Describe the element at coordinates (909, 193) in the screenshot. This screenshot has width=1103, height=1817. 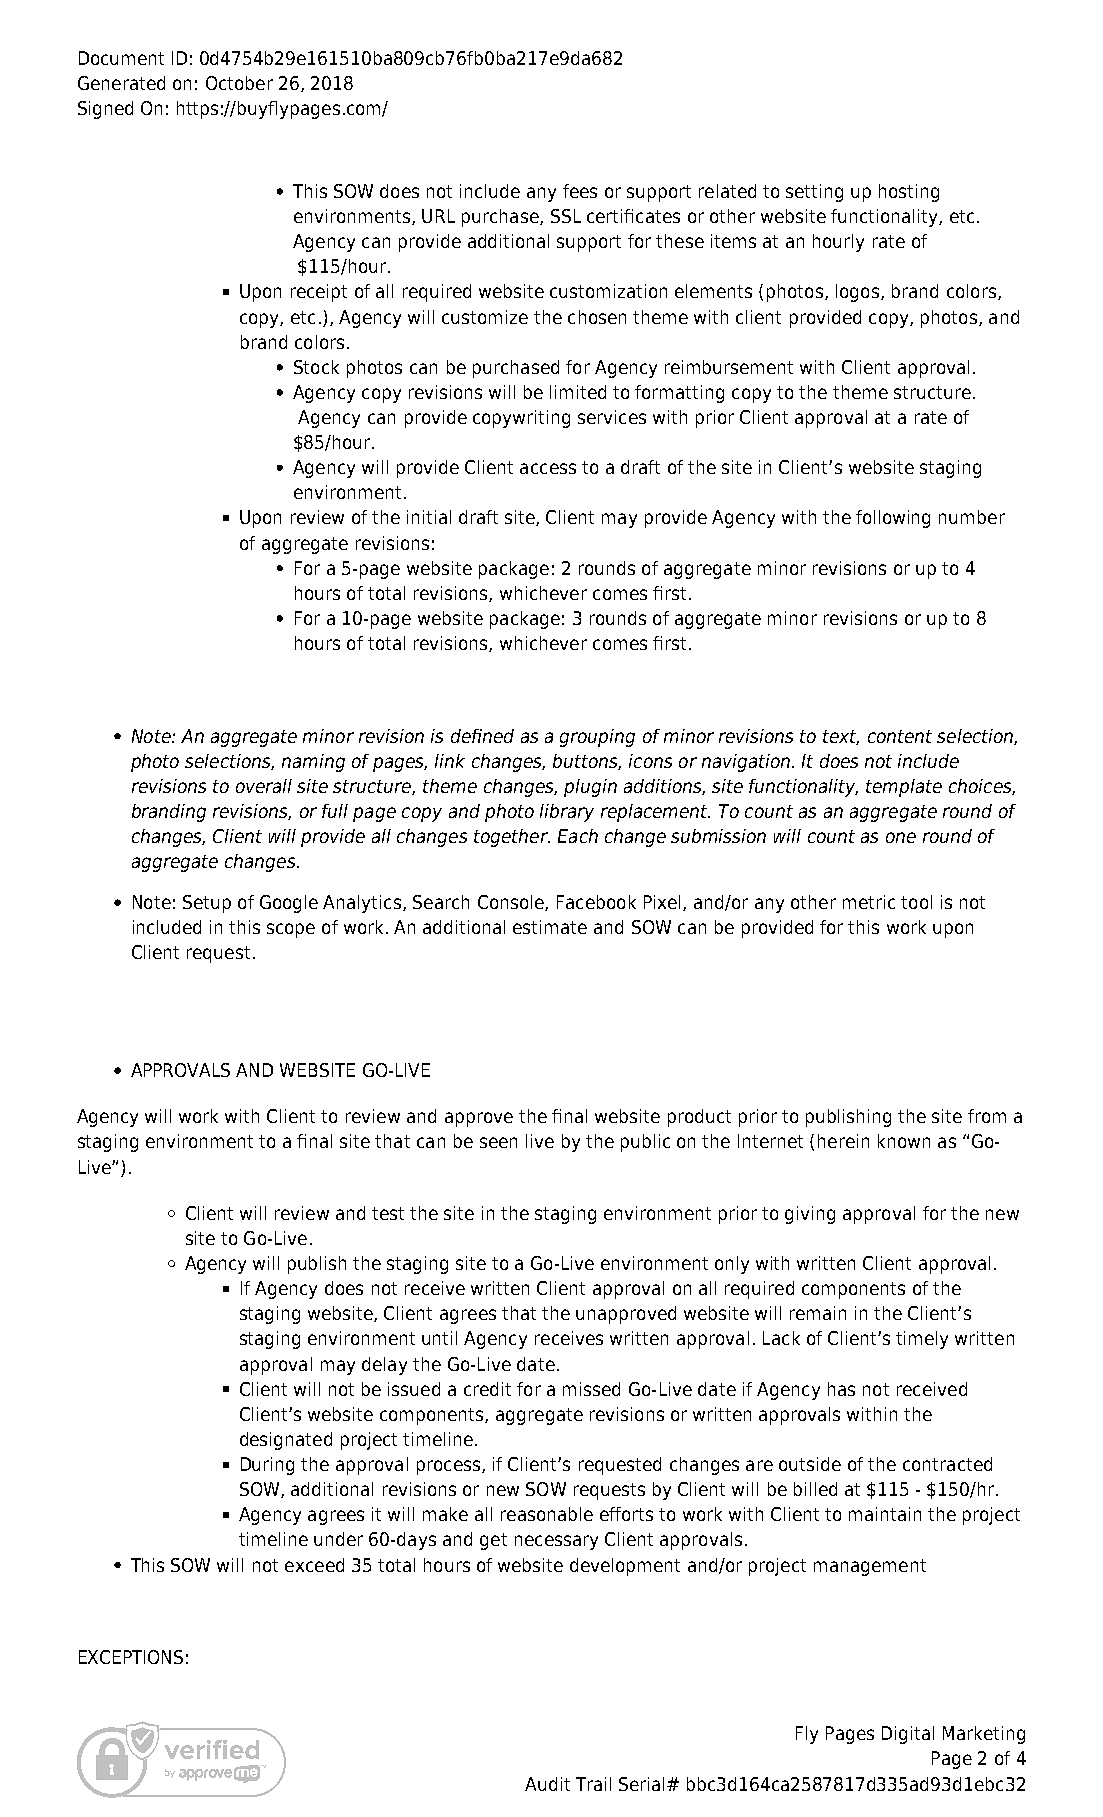
I see `hosting` at that location.
